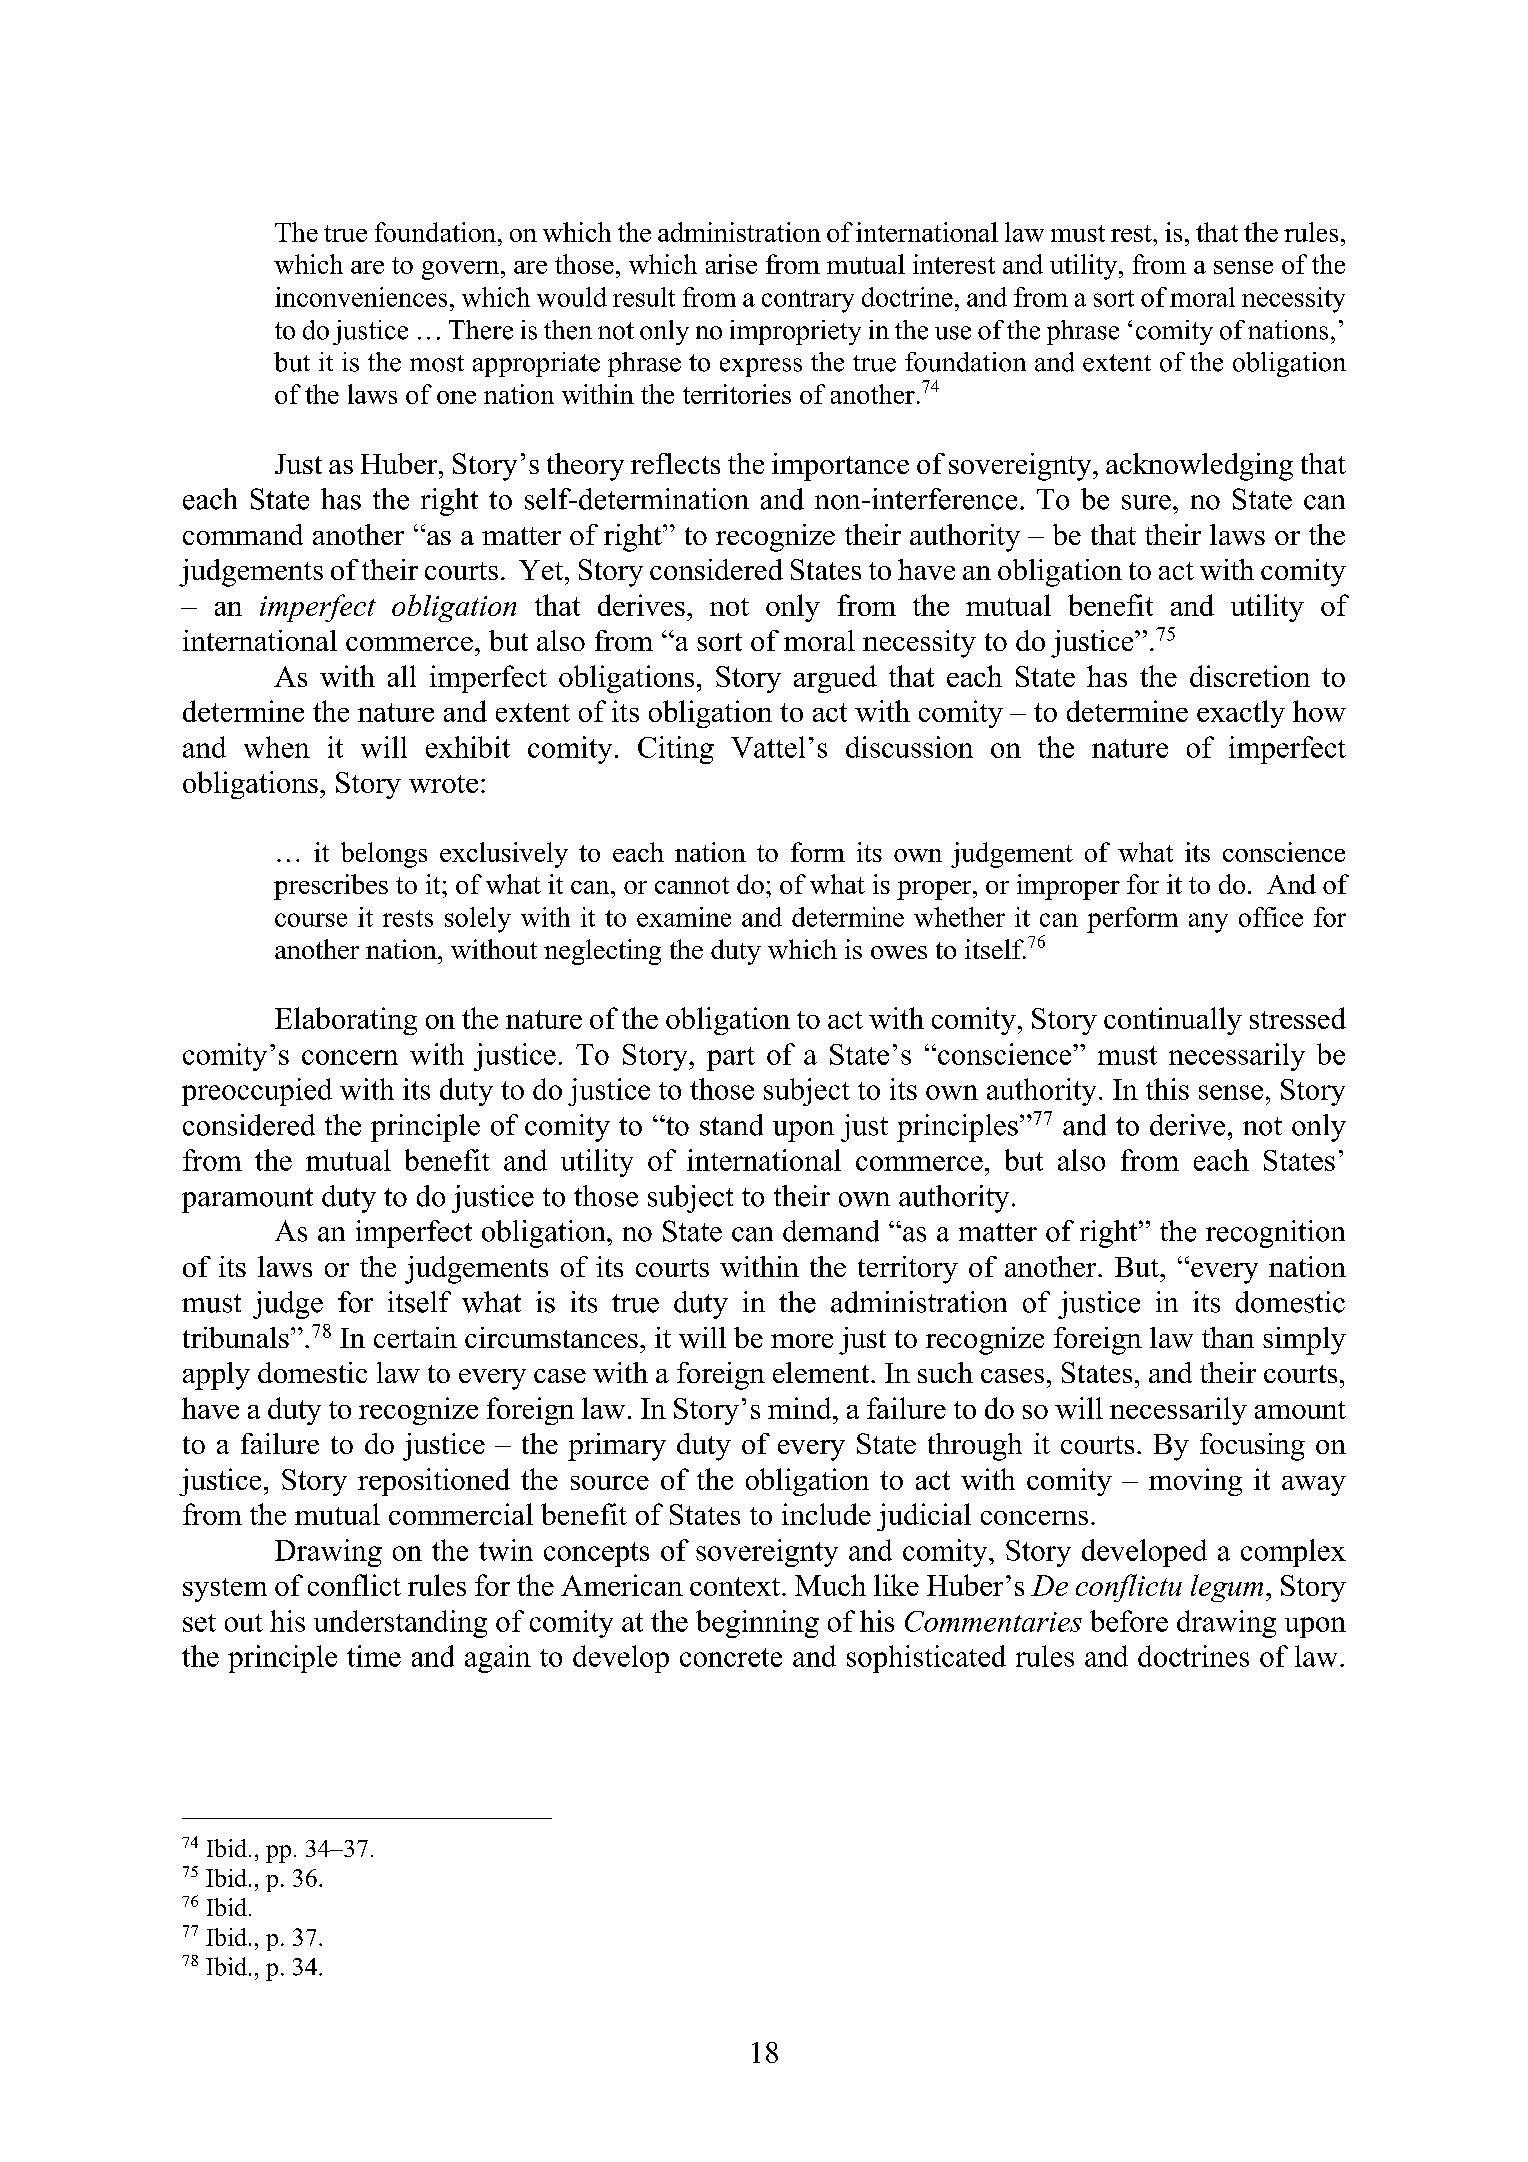  Describe the element at coordinates (808, 301) in the screenshot. I see `contrary` at that location.
